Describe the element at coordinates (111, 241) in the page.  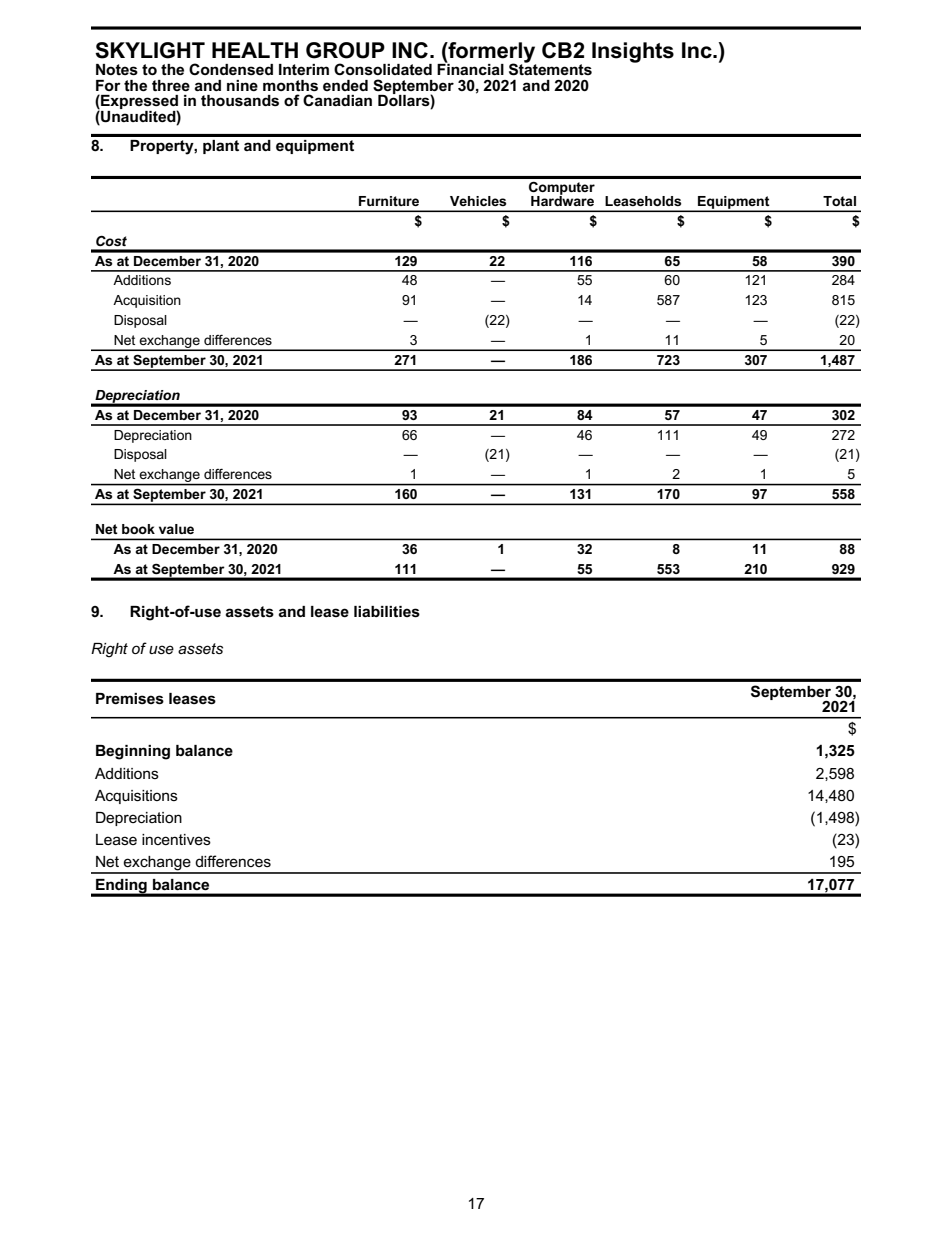
I see `Cost` at that location.
